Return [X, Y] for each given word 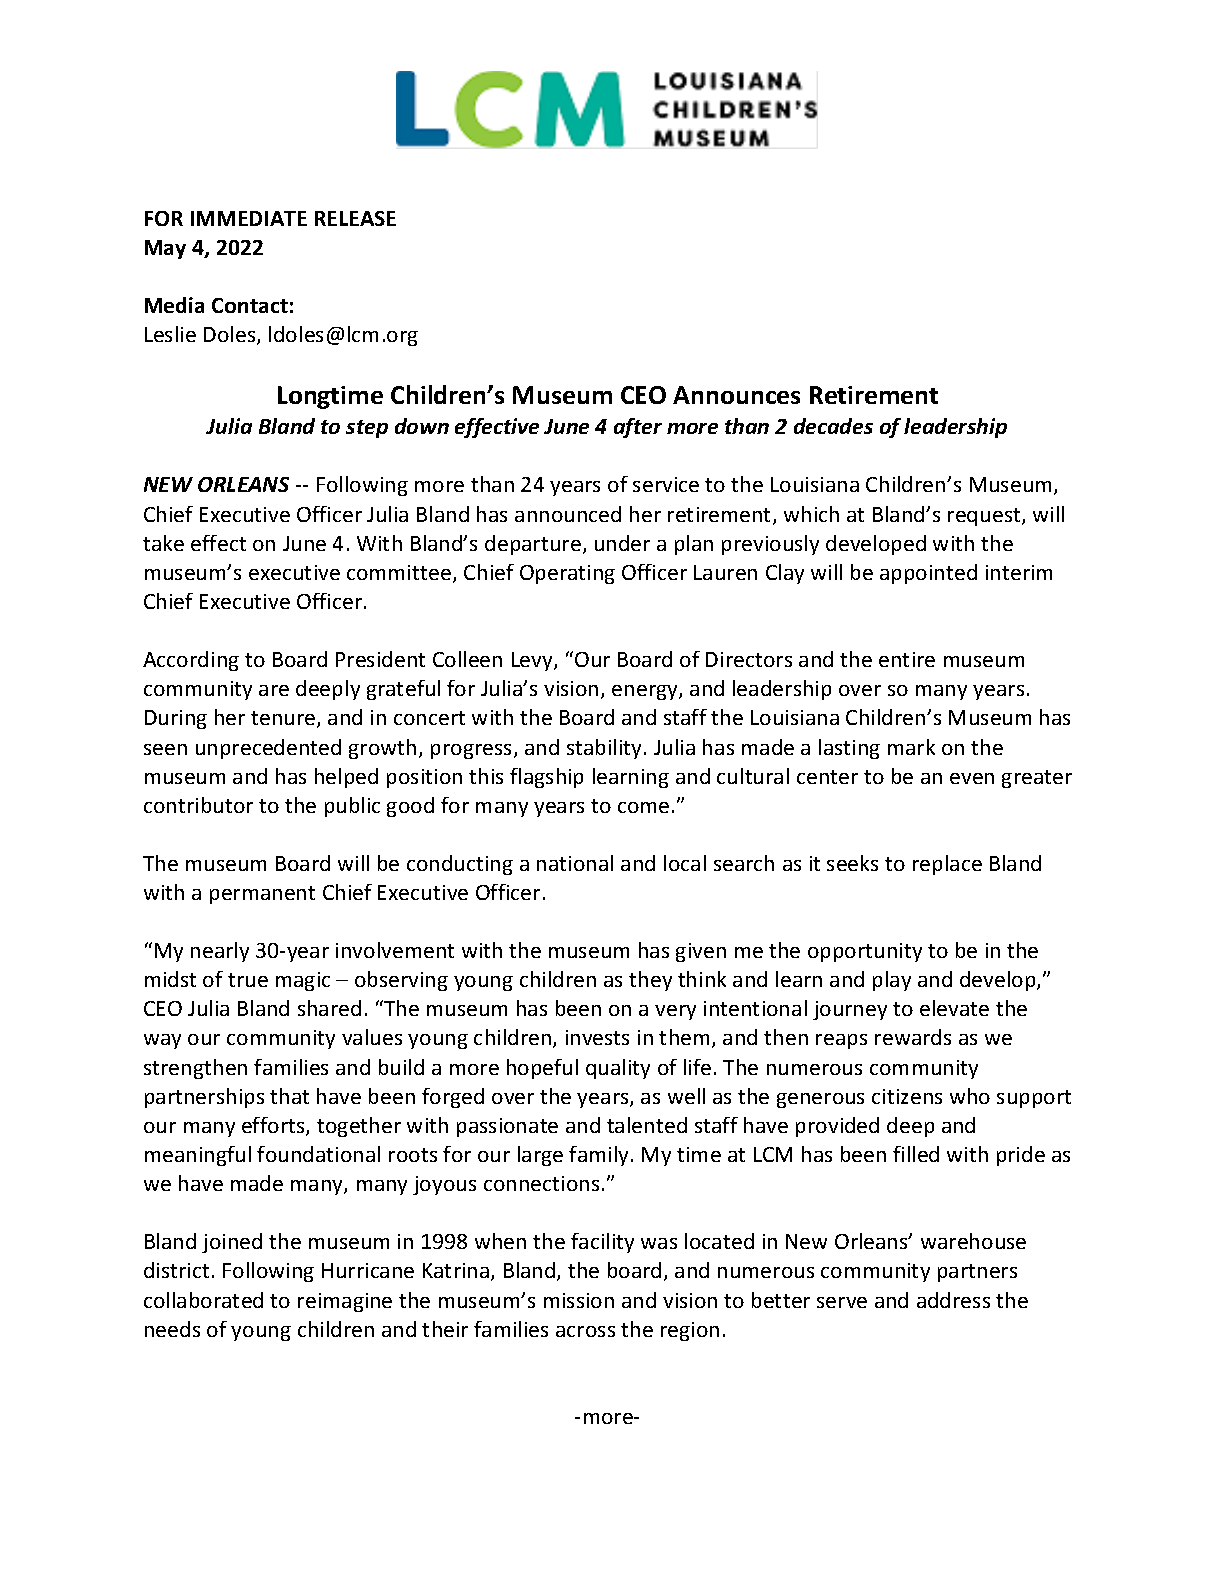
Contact [250, 305]
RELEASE [355, 218]
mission [579, 1300]
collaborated [203, 1300]
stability [606, 749]
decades [833, 426]
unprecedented [268, 749]
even [972, 778]
